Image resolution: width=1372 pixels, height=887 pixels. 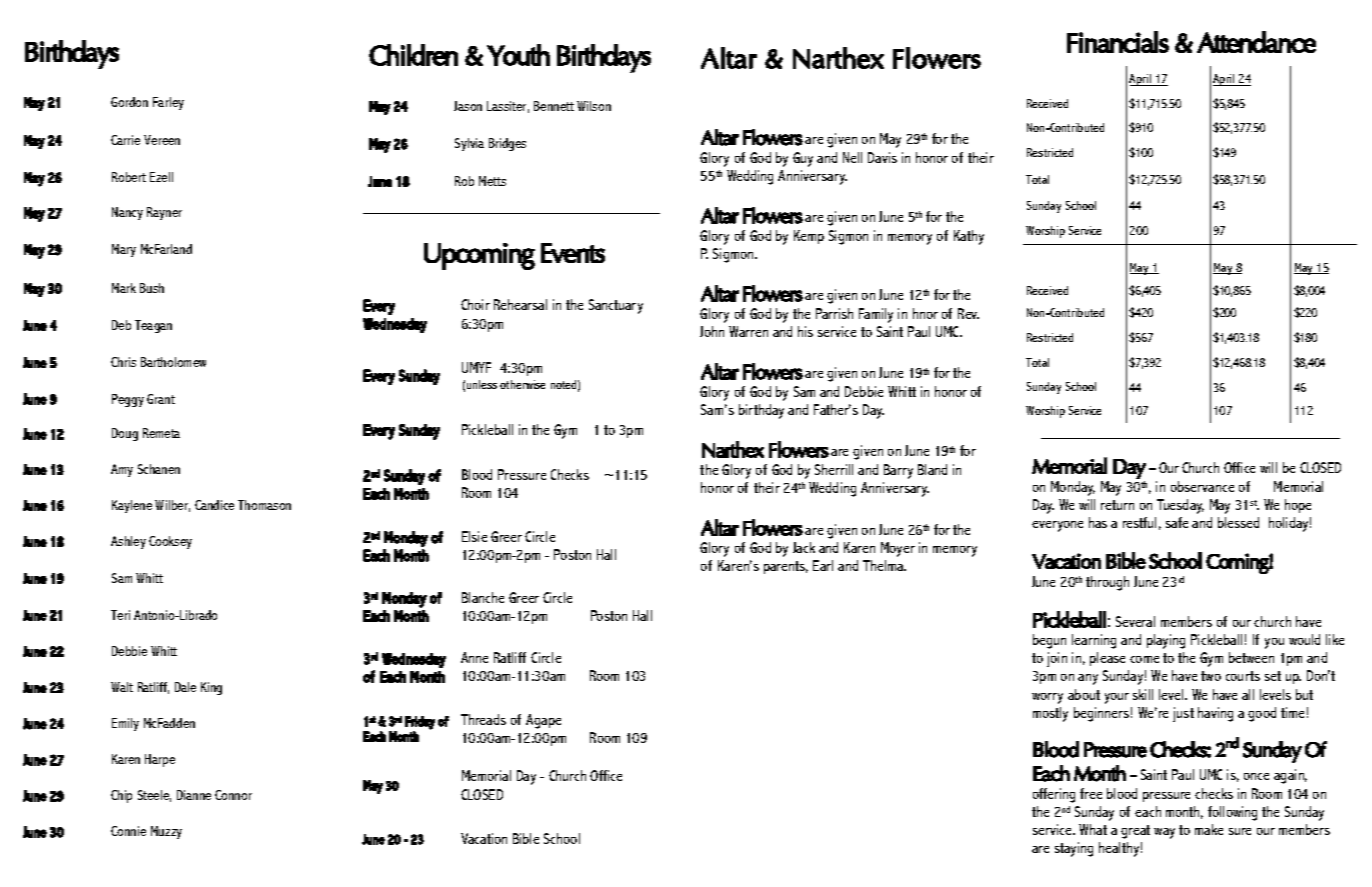 What do you see at coordinates (125, 434) in the screenshot?
I see `Doug` at bounding box center [125, 434].
